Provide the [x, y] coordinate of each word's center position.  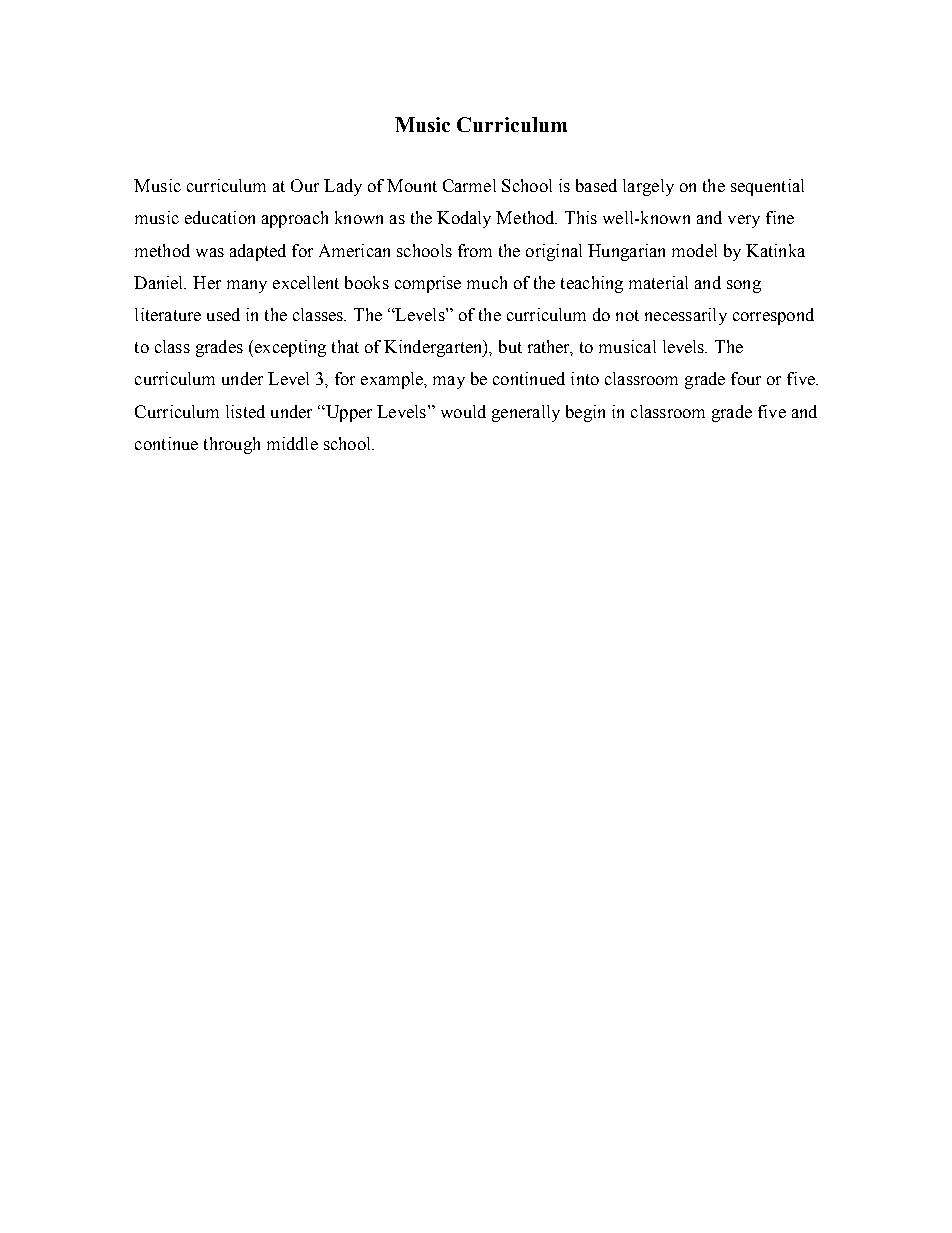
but [510, 346]
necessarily [686, 316]
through [232, 445]
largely [648, 187]
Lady [343, 187]
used [223, 314]
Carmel [469, 185]
